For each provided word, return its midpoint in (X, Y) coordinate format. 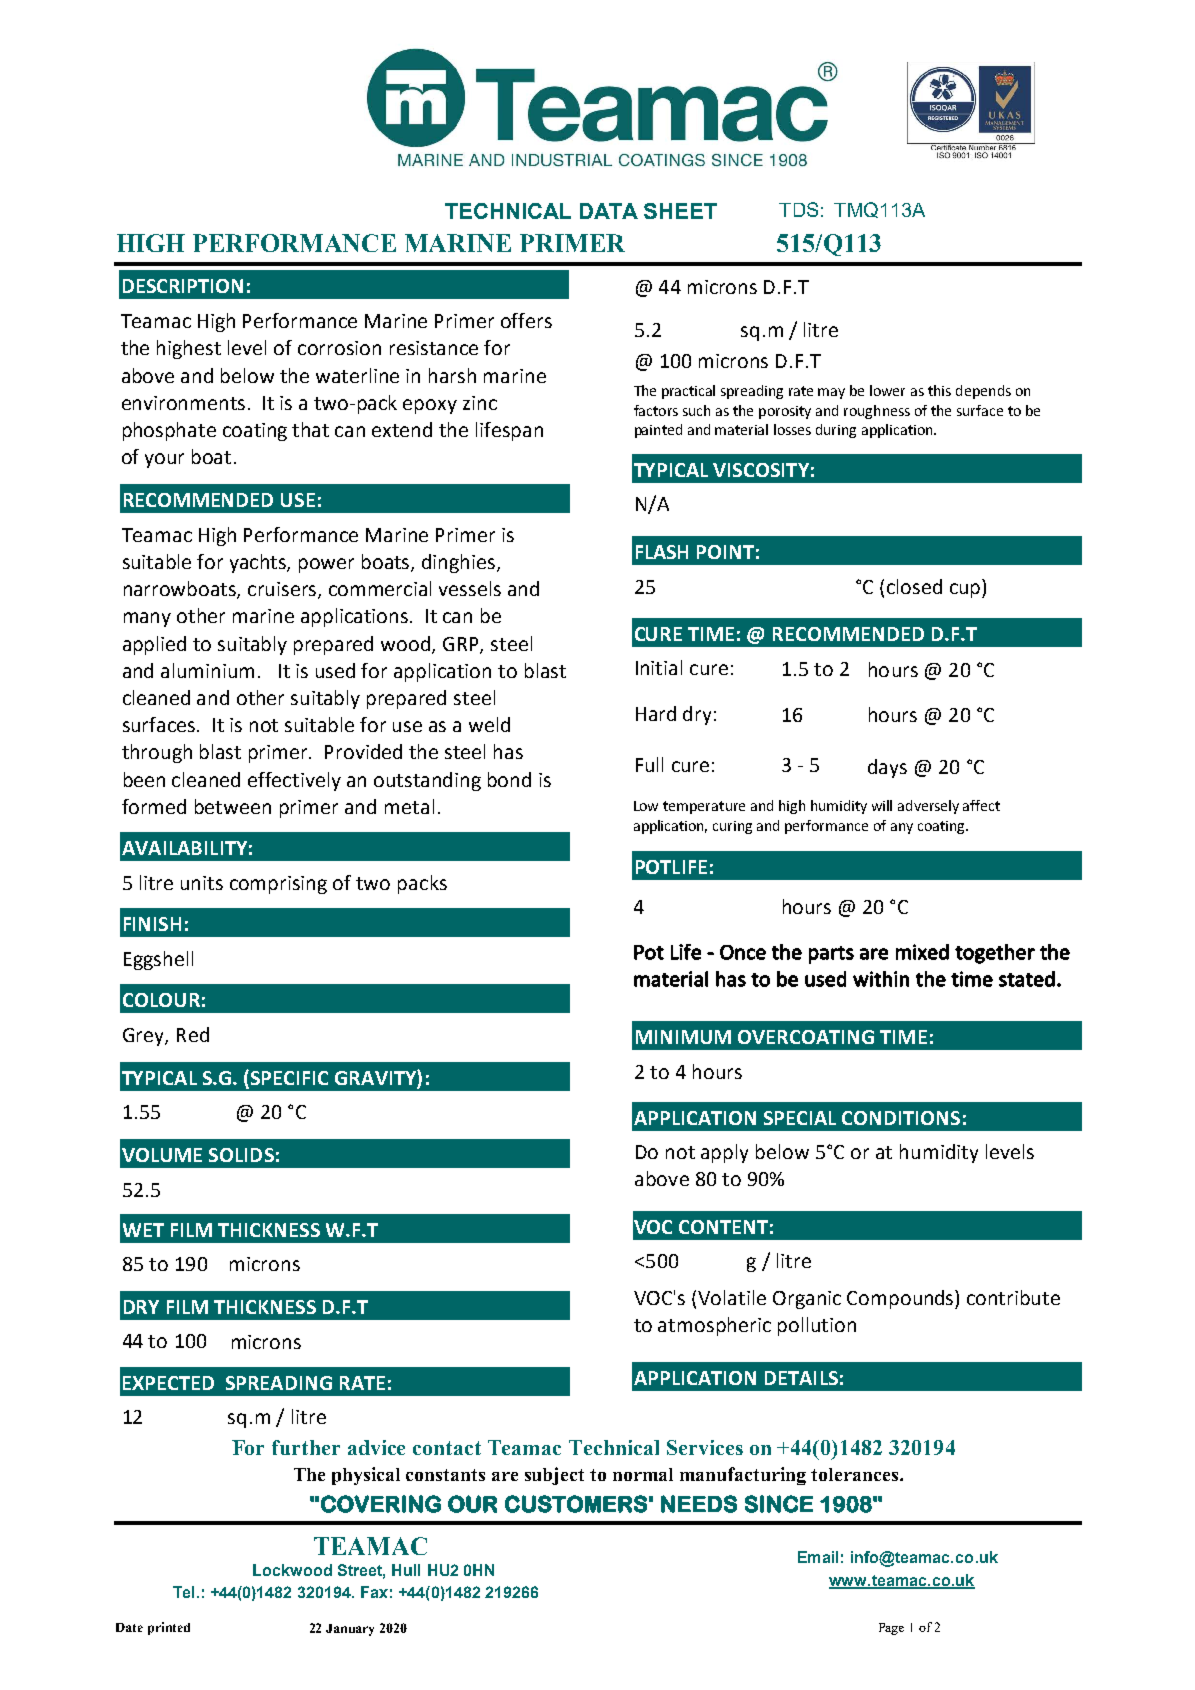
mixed (922, 952)
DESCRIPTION (183, 286)
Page (891, 1629)
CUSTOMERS (576, 1504)
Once (743, 952)
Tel (183, 1592)
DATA (609, 211)
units (202, 883)
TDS (798, 209)
